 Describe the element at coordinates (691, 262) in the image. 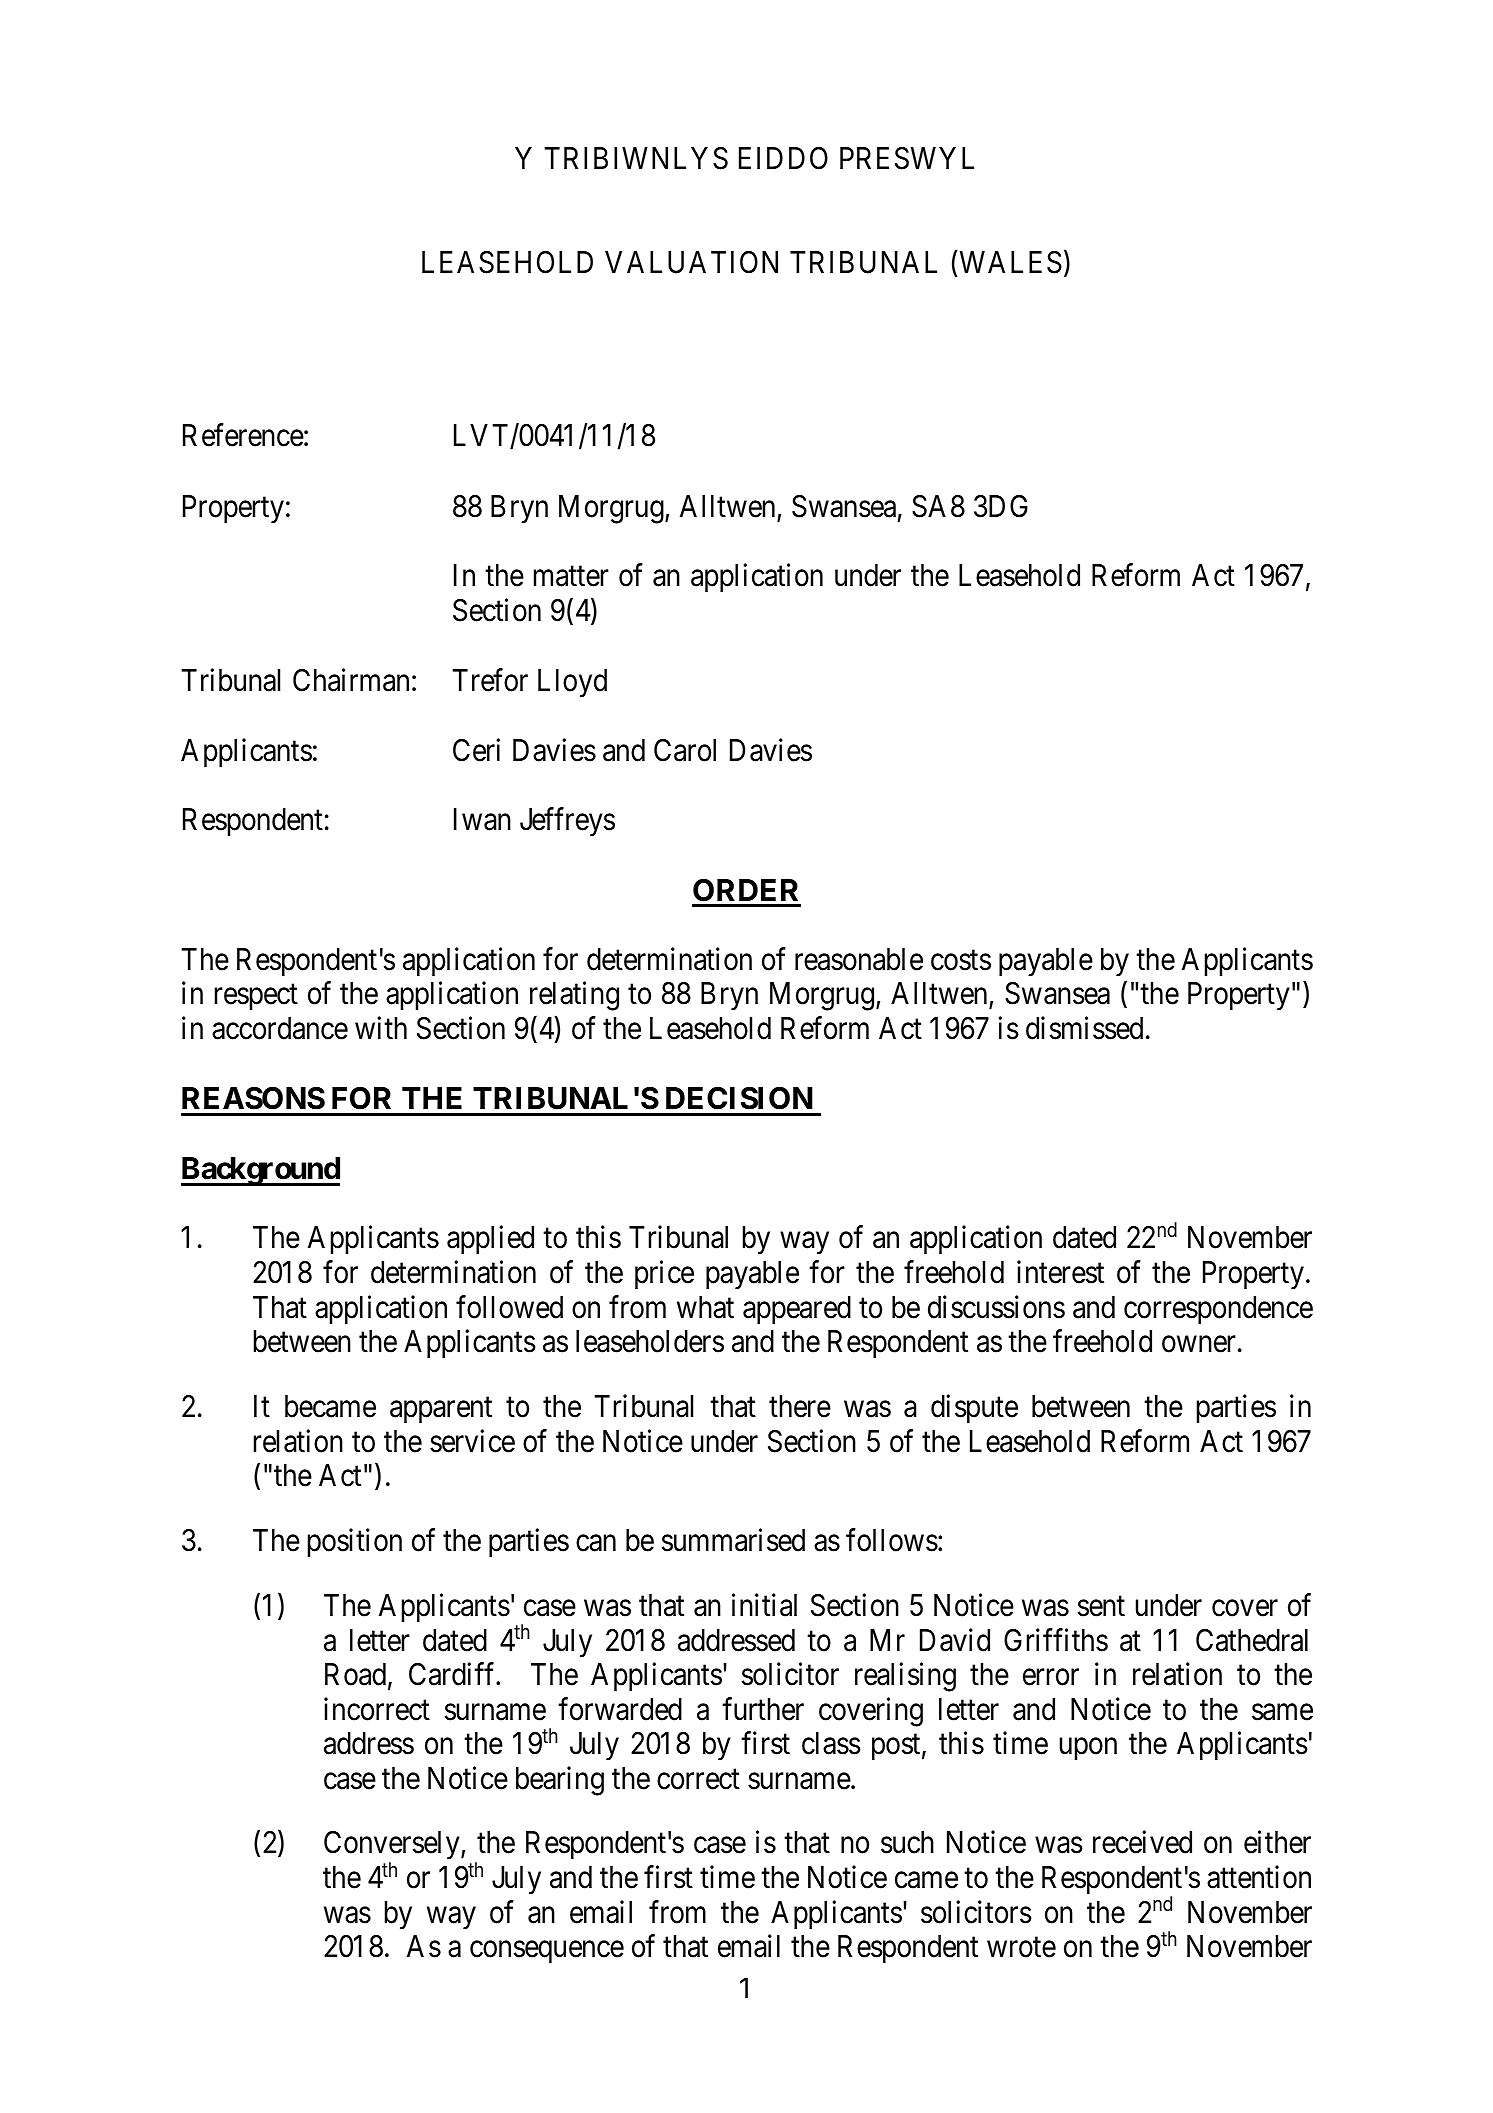

I see `VALUATION` at that location.
